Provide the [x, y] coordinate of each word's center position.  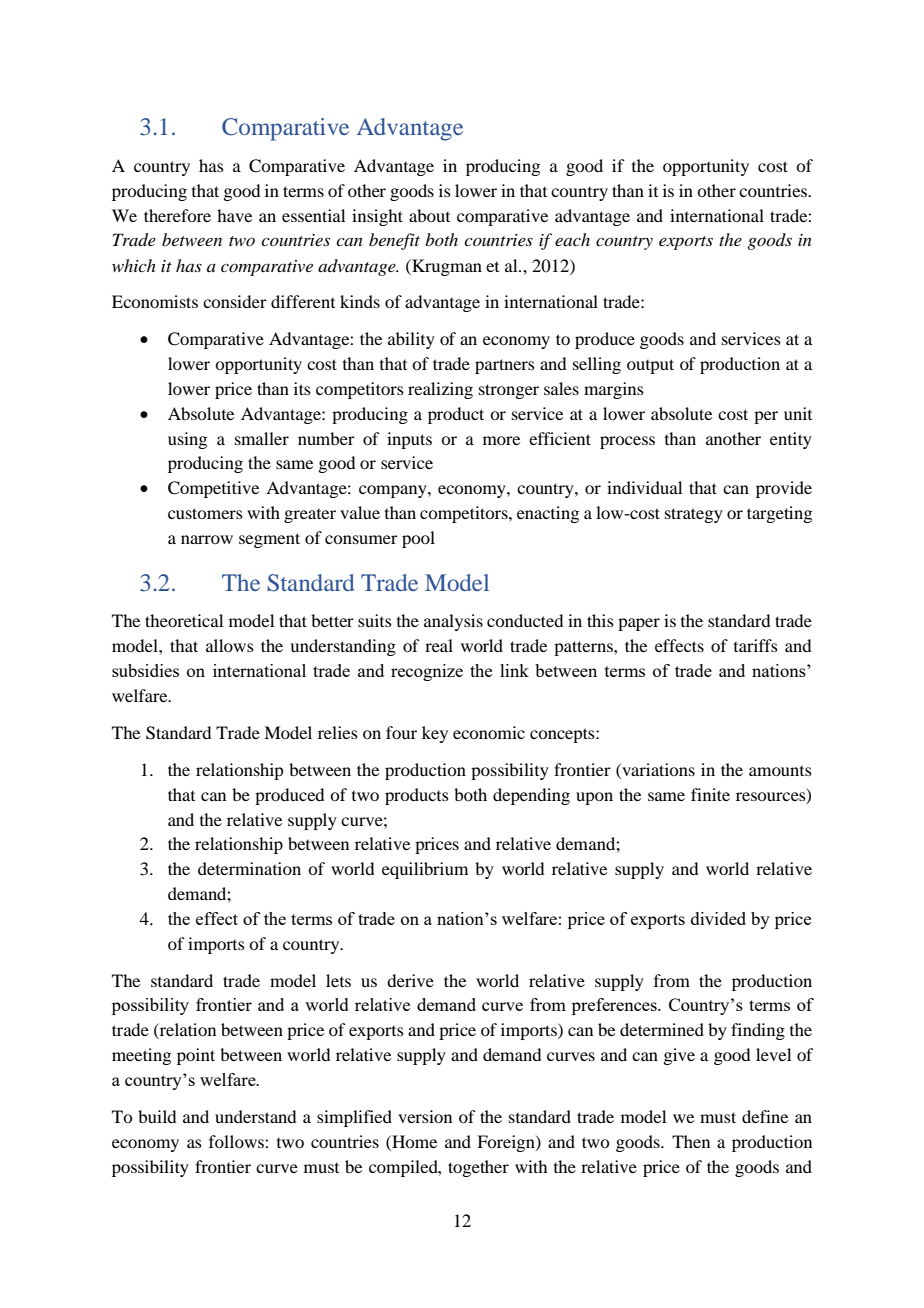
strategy [694, 515]
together [478, 1168]
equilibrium [425, 870]
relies [338, 732]
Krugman [446, 267]
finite [710, 794]
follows [237, 1141]
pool [418, 539]
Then [691, 1141]
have [234, 215]
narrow [207, 539]
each [572, 239]
